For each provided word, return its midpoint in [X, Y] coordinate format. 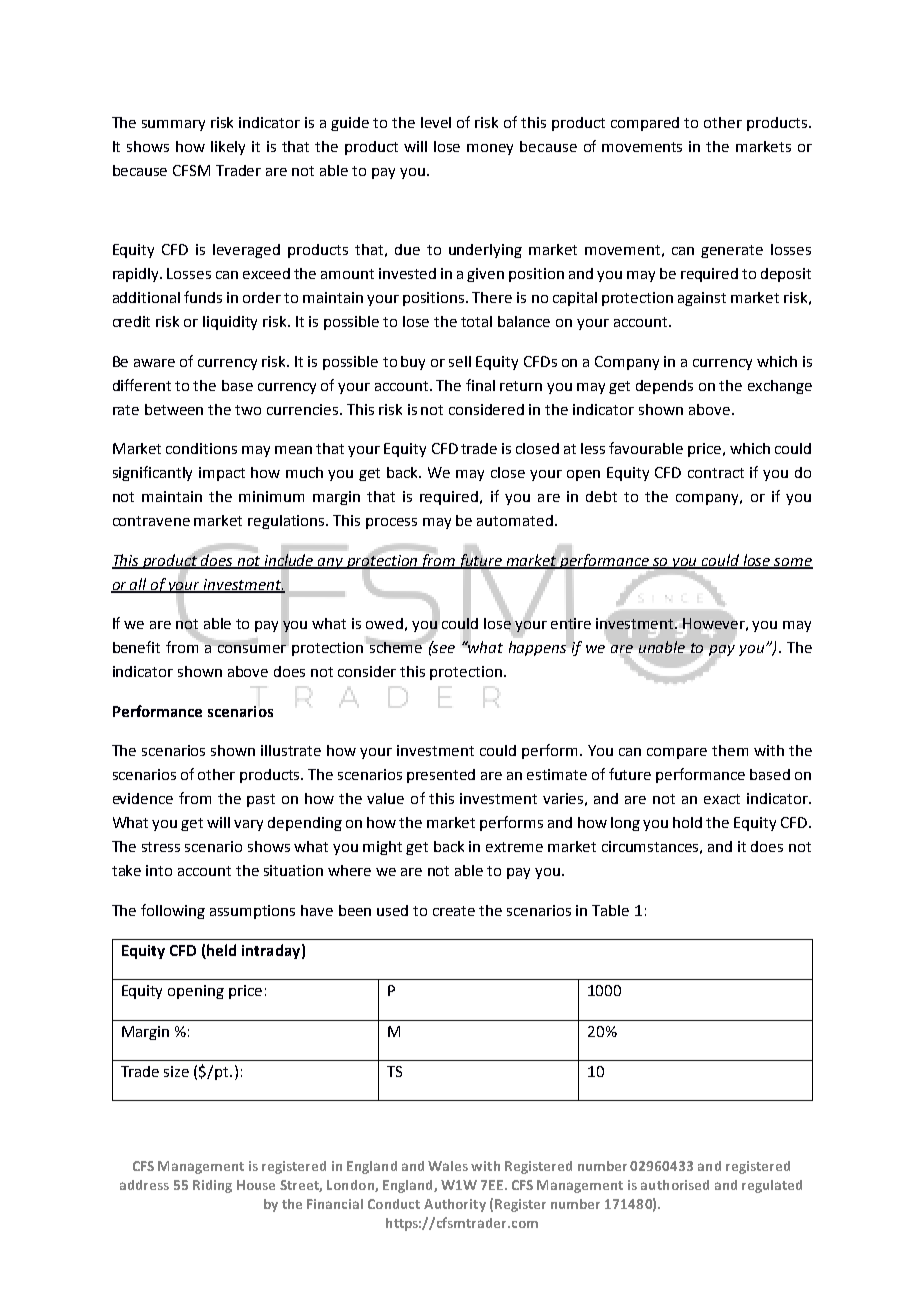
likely [228, 148]
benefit [136, 647]
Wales [448, 1166]
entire [571, 624]
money [490, 149]
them [730, 750]
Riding [212, 1186]
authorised [675, 1185]
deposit [786, 275]
